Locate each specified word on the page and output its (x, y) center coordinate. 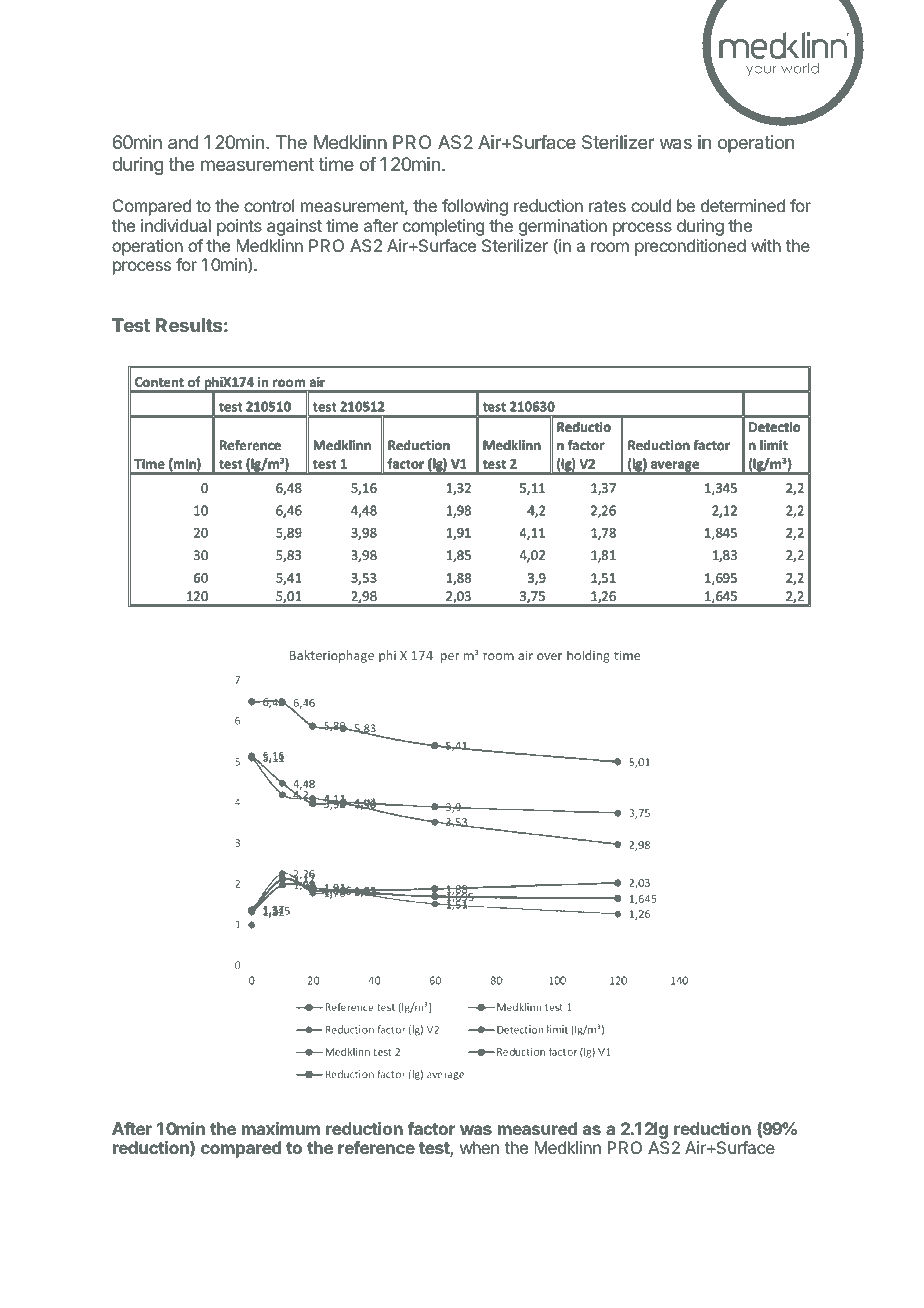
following (475, 207)
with (766, 245)
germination (563, 229)
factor (431, 1128)
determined (743, 205)
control (269, 205)
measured (537, 1128)
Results (189, 325)
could (651, 205)
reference (376, 1147)
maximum (281, 1128)
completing (443, 227)
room (610, 247)
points (239, 227)
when (479, 1147)
